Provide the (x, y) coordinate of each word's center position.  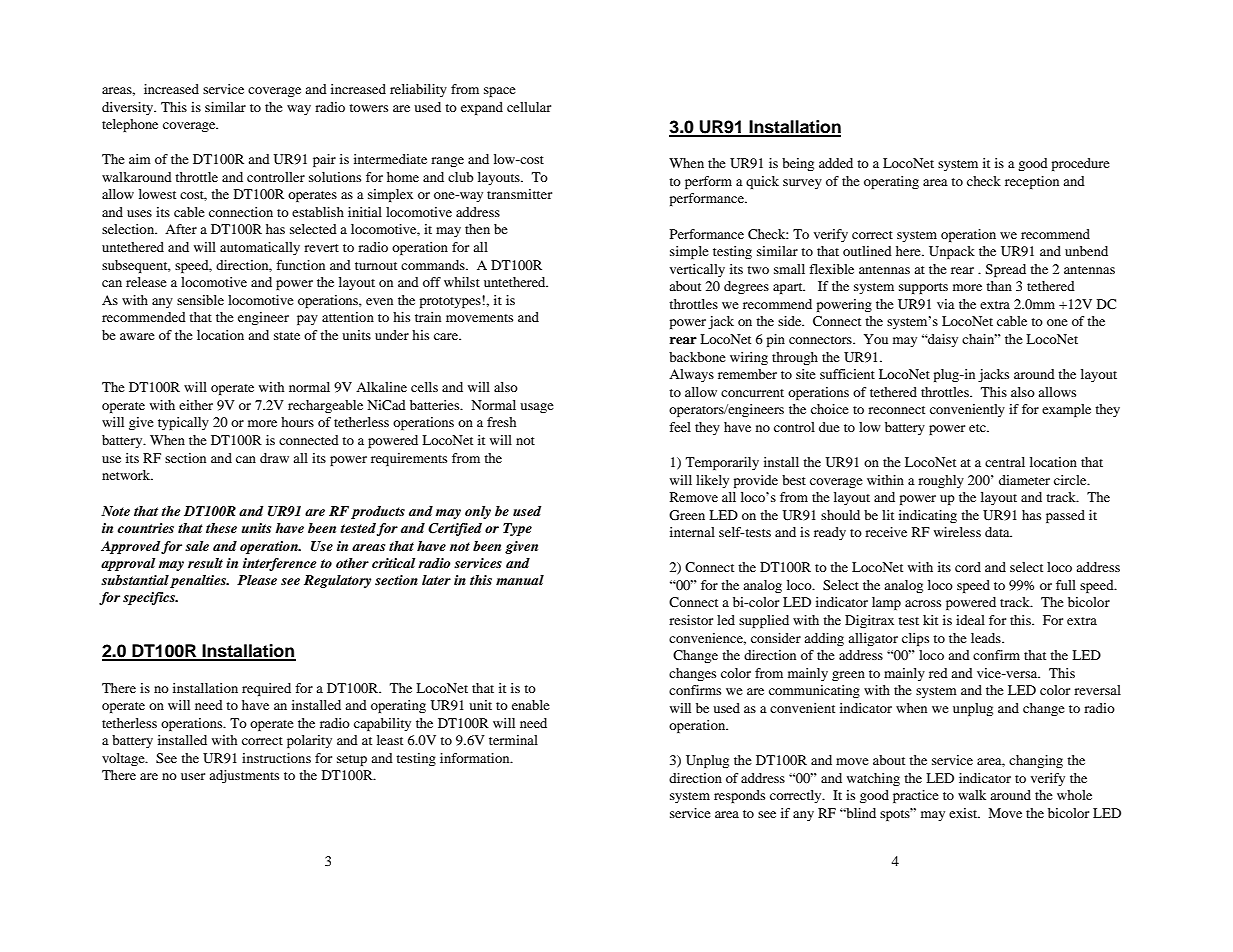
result (205, 563)
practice (916, 796)
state (287, 336)
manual (520, 580)
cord (968, 567)
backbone (697, 357)
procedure (1081, 164)
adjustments (244, 776)
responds (739, 796)
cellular (529, 107)
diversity (129, 108)
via (946, 304)
